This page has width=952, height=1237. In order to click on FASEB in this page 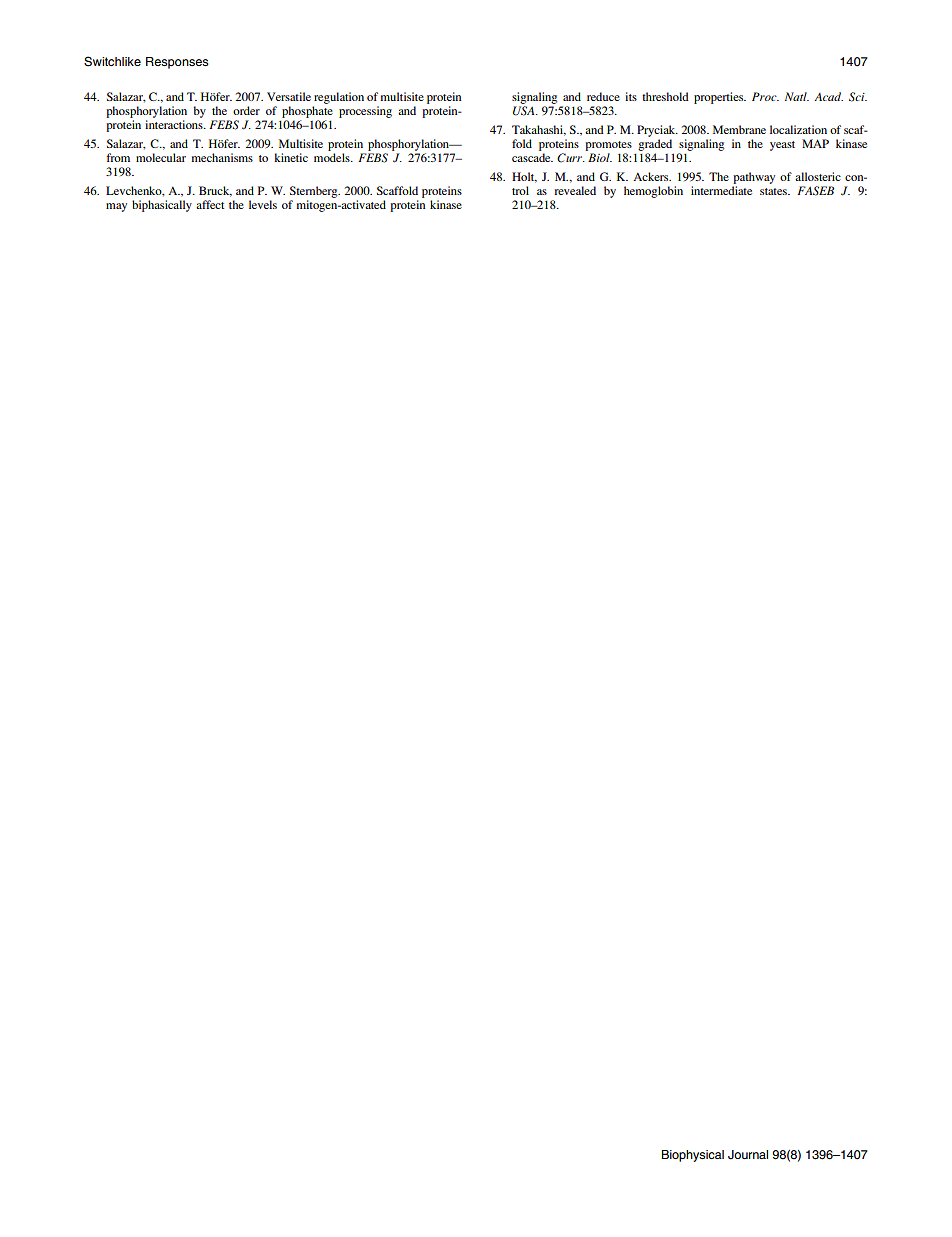, I will do `click(815, 191)`.
